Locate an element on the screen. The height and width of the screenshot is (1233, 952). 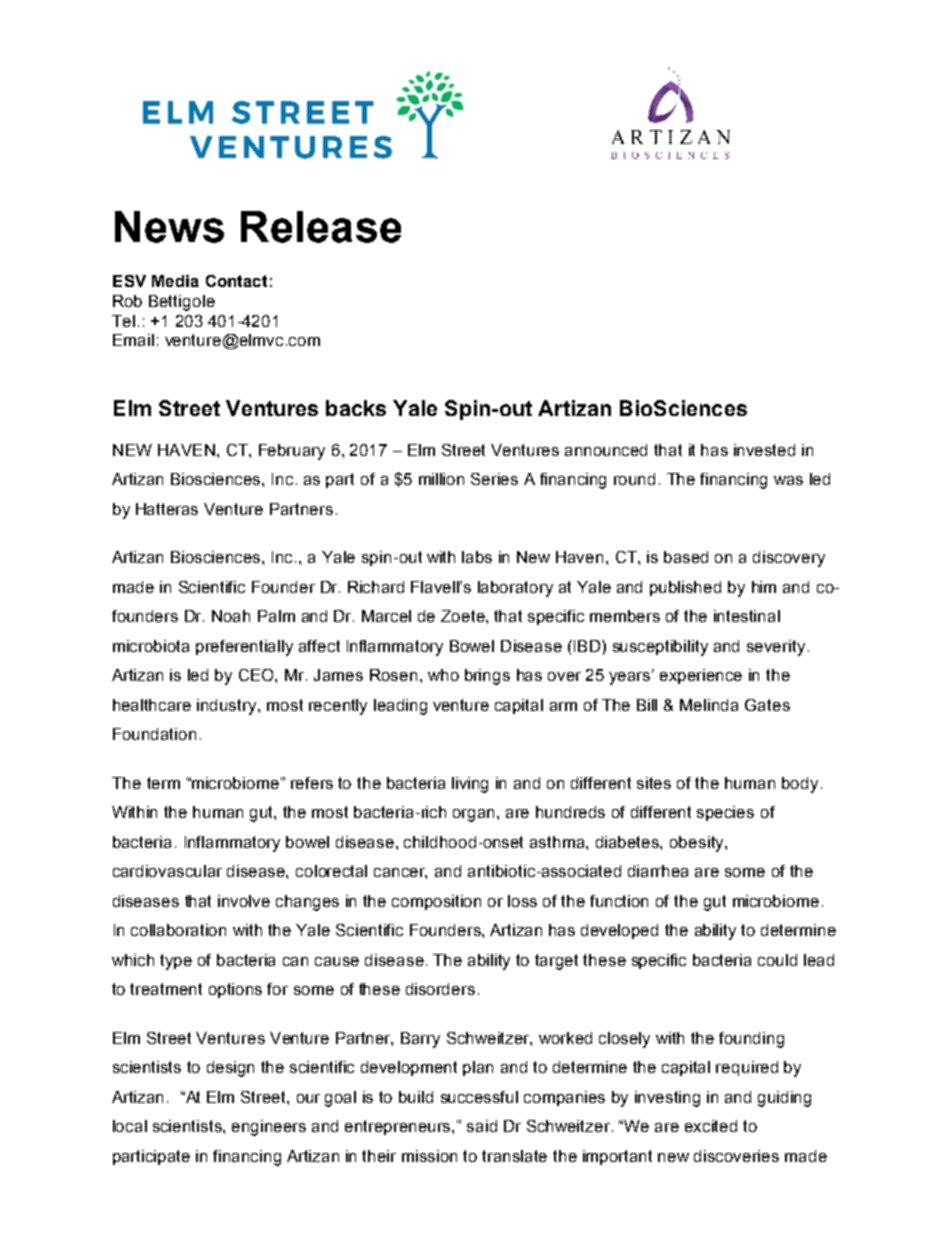
industry is located at coordinates (228, 707).
